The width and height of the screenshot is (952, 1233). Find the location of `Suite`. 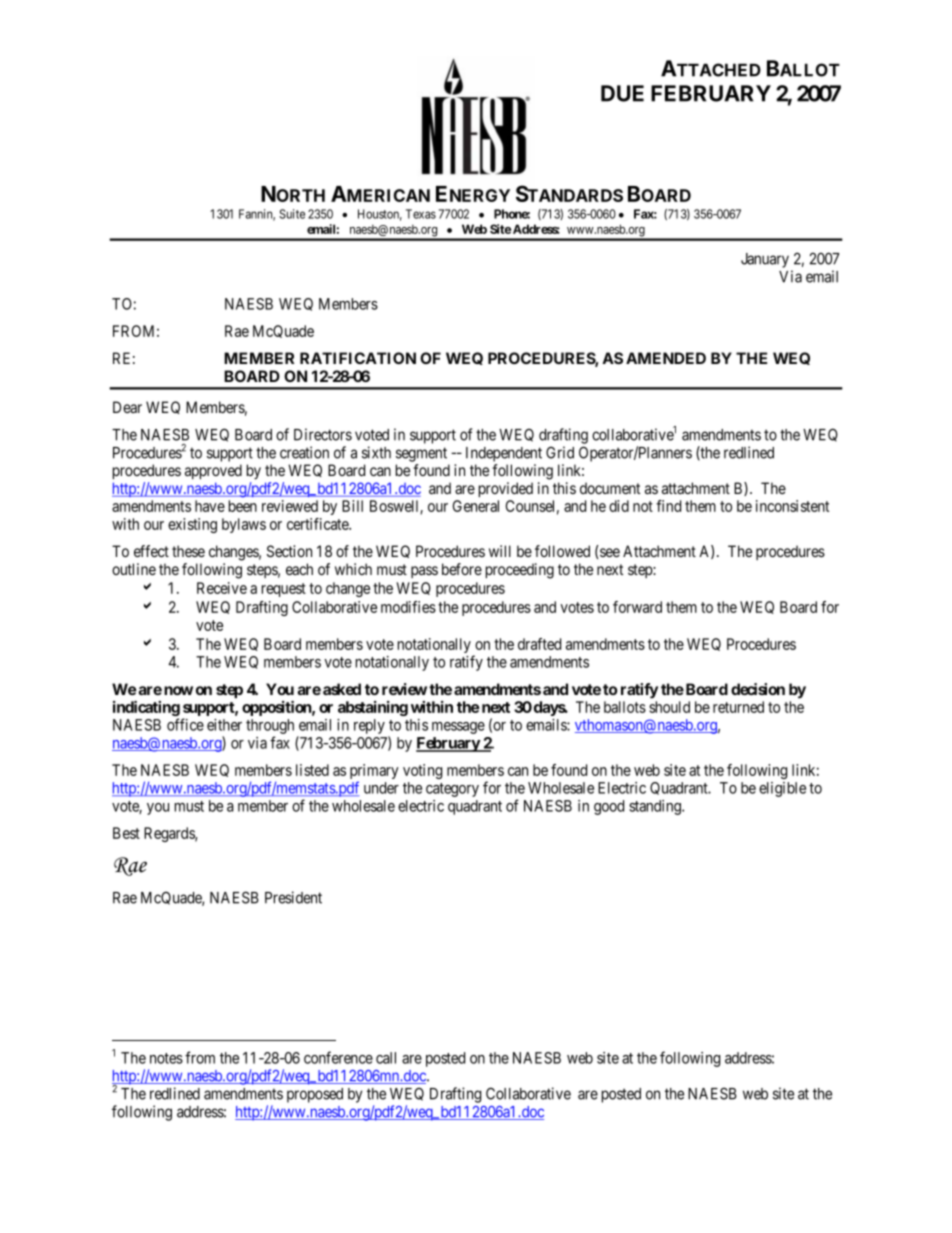

Suite is located at coordinates (292, 214).
